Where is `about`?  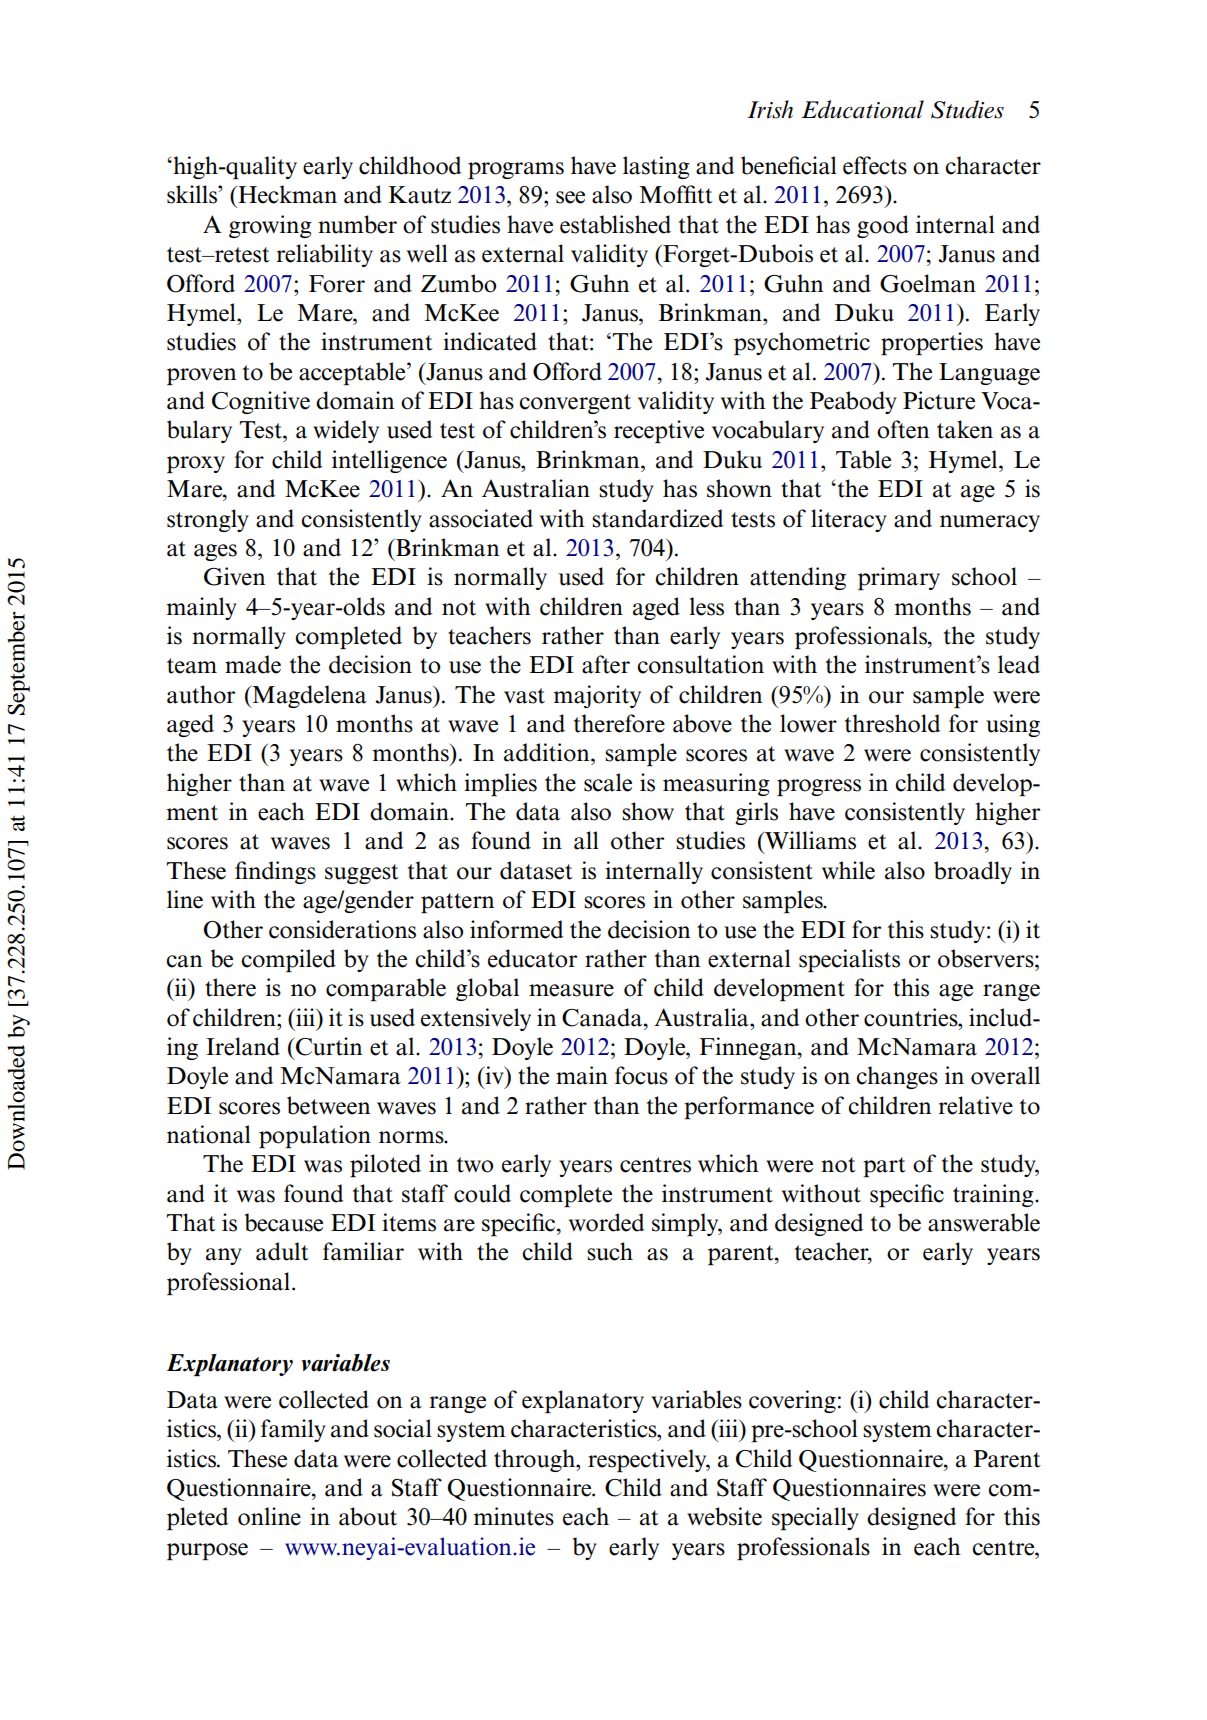
about is located at coordinates (368, 1516).
